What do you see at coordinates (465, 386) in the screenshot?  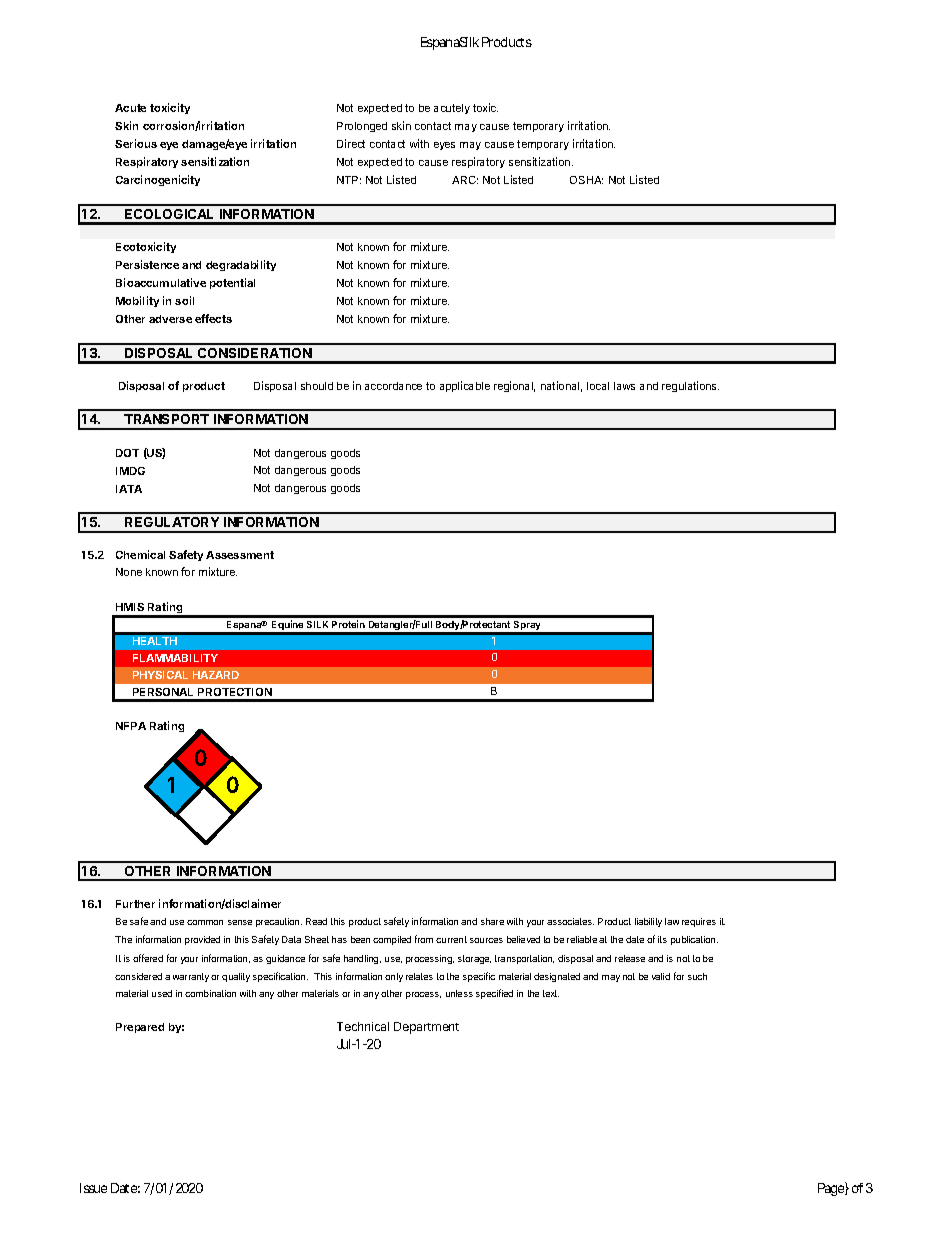 I see `applicable` at bounding box center [465, 386].
